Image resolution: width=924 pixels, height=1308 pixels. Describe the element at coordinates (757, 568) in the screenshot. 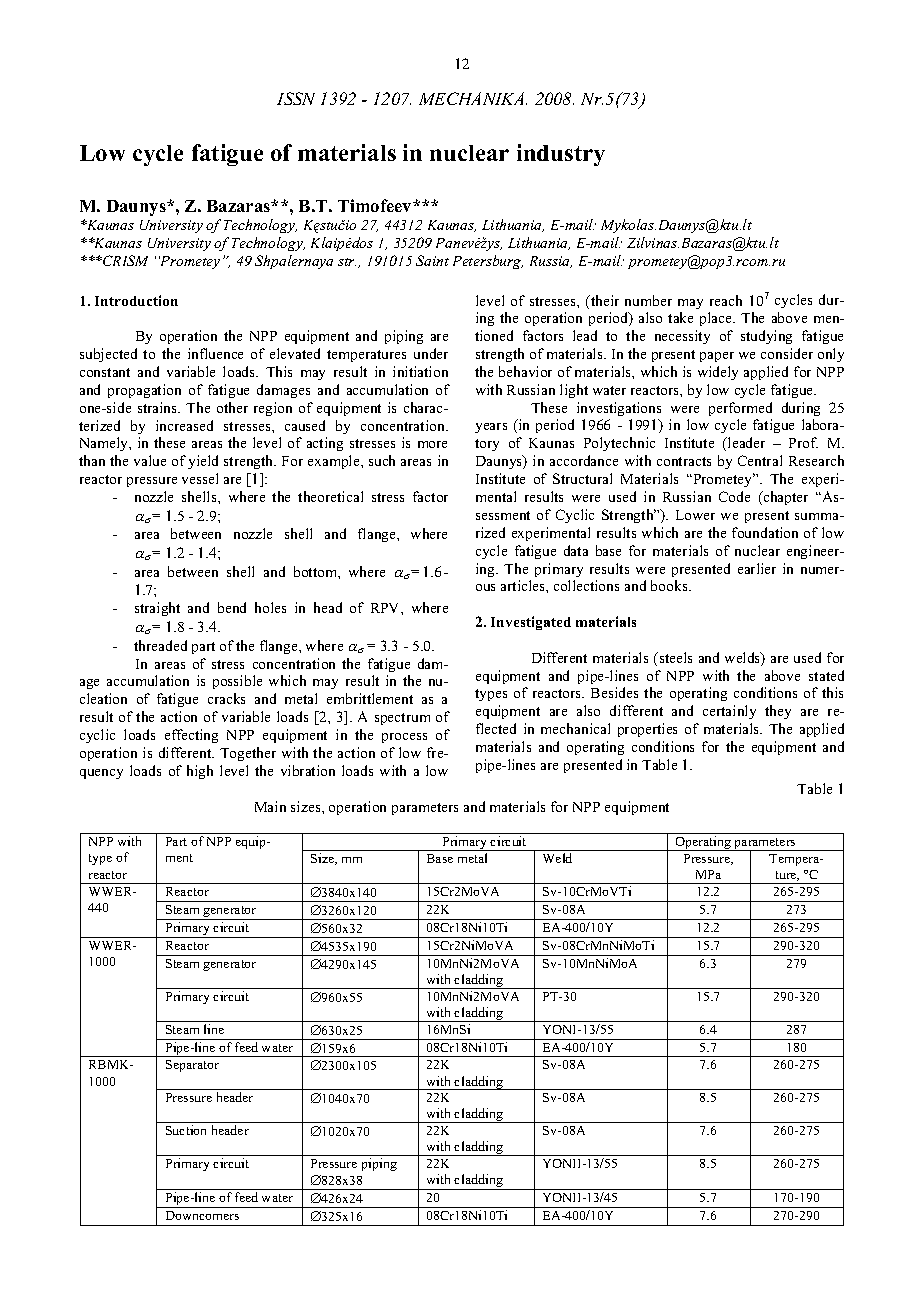

I see `earlier` at that location.
